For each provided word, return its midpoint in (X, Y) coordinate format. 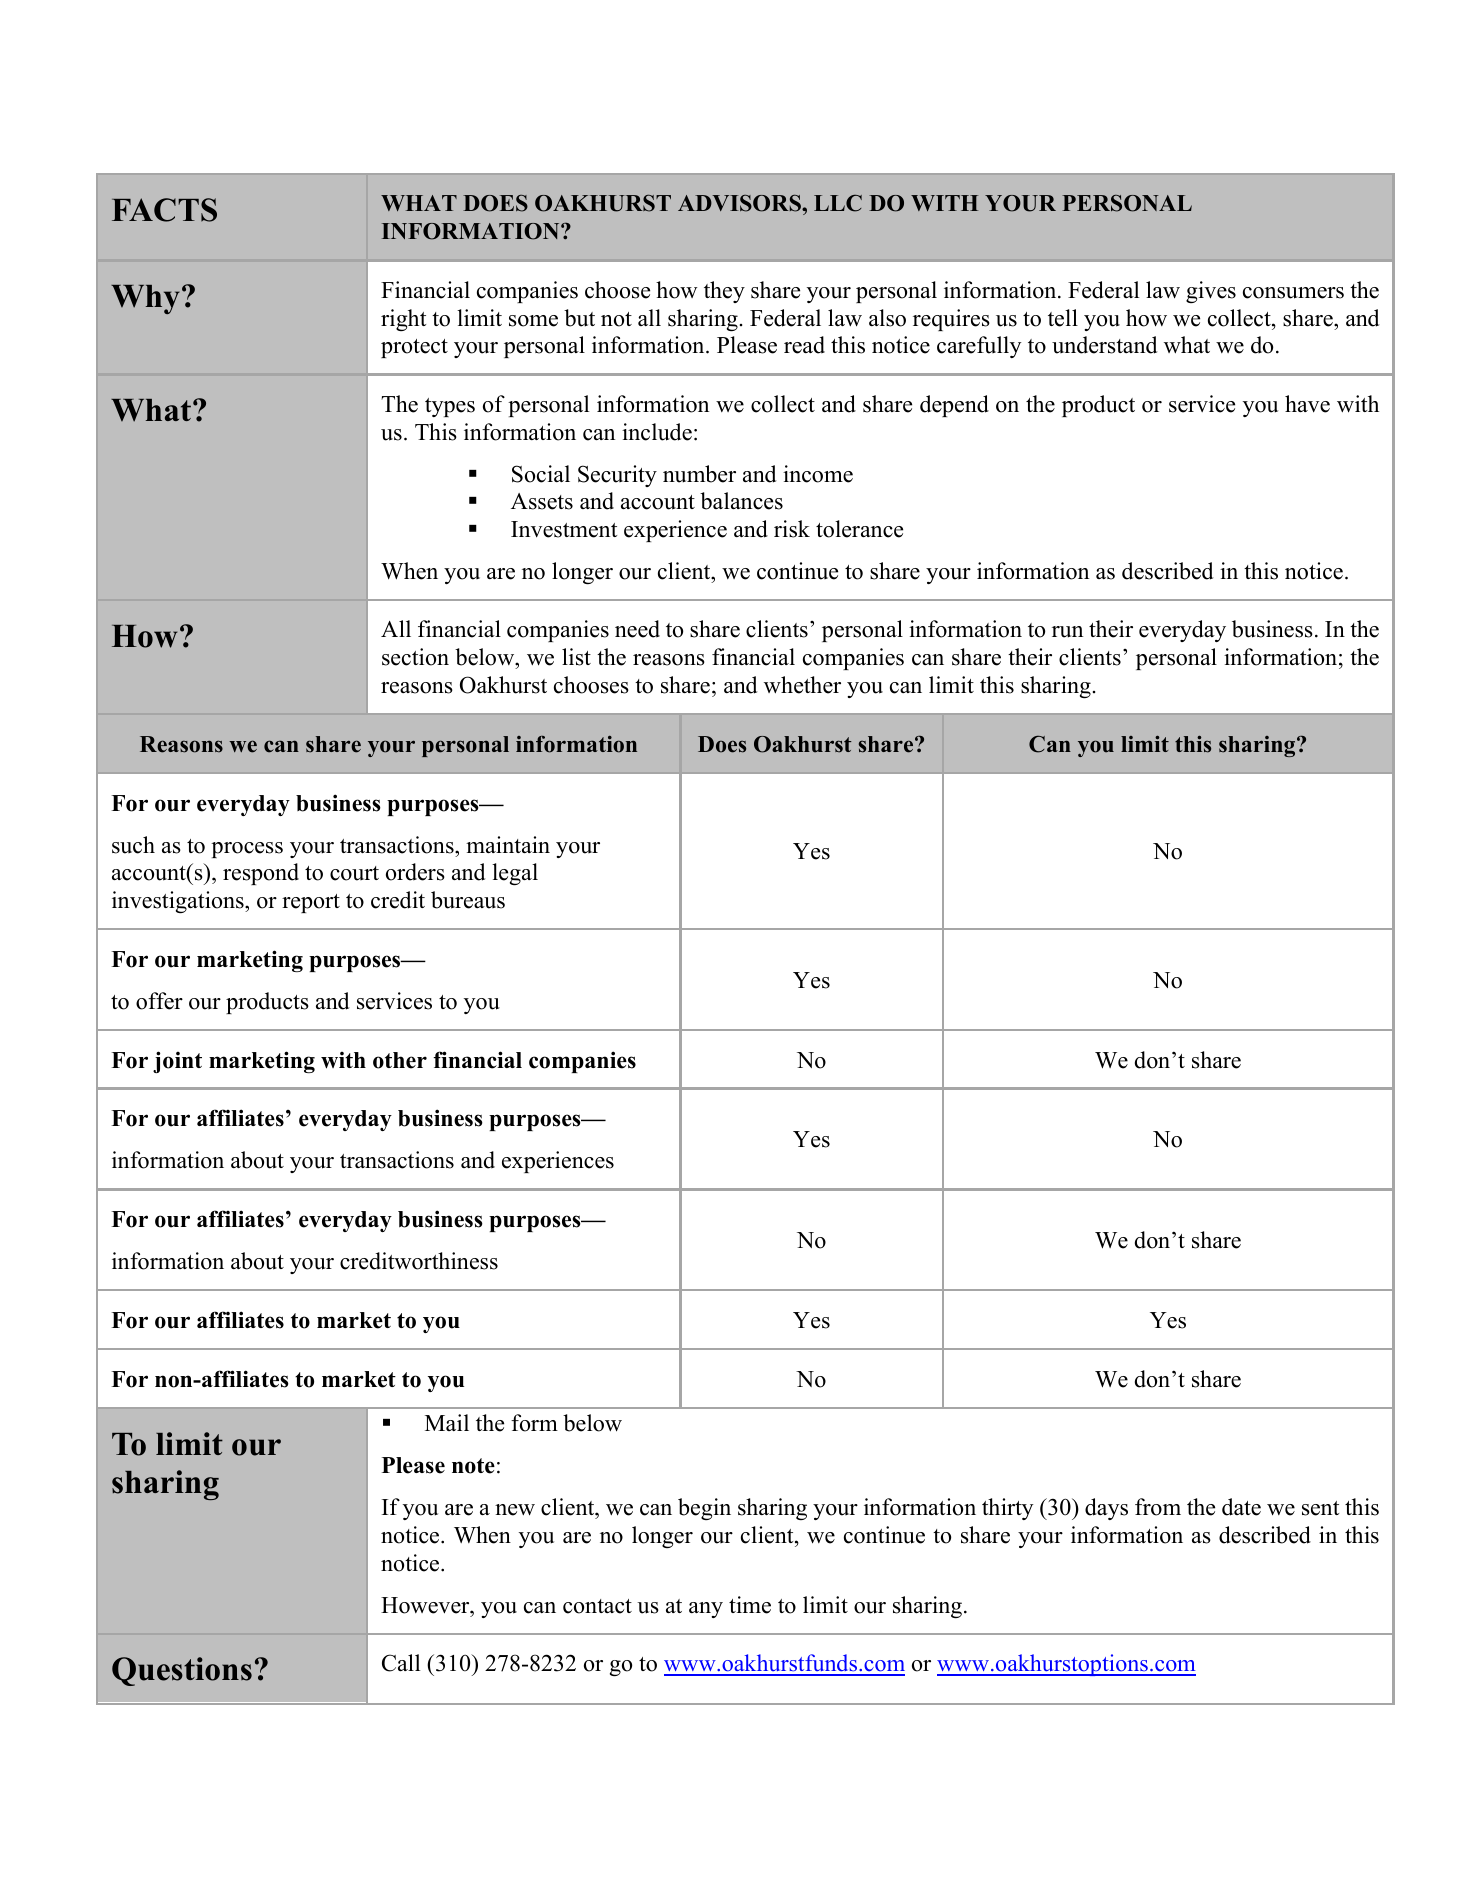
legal (515, 874)
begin (704, 1509)
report (311, 903)
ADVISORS (740, 203)
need (637, 629)
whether (802, 685)
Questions (182, 1671)
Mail (447, 1422)
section (415, 657)
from (1158, 1507)
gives (1211, 292)
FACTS (164, 210)
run (1067, 632)
